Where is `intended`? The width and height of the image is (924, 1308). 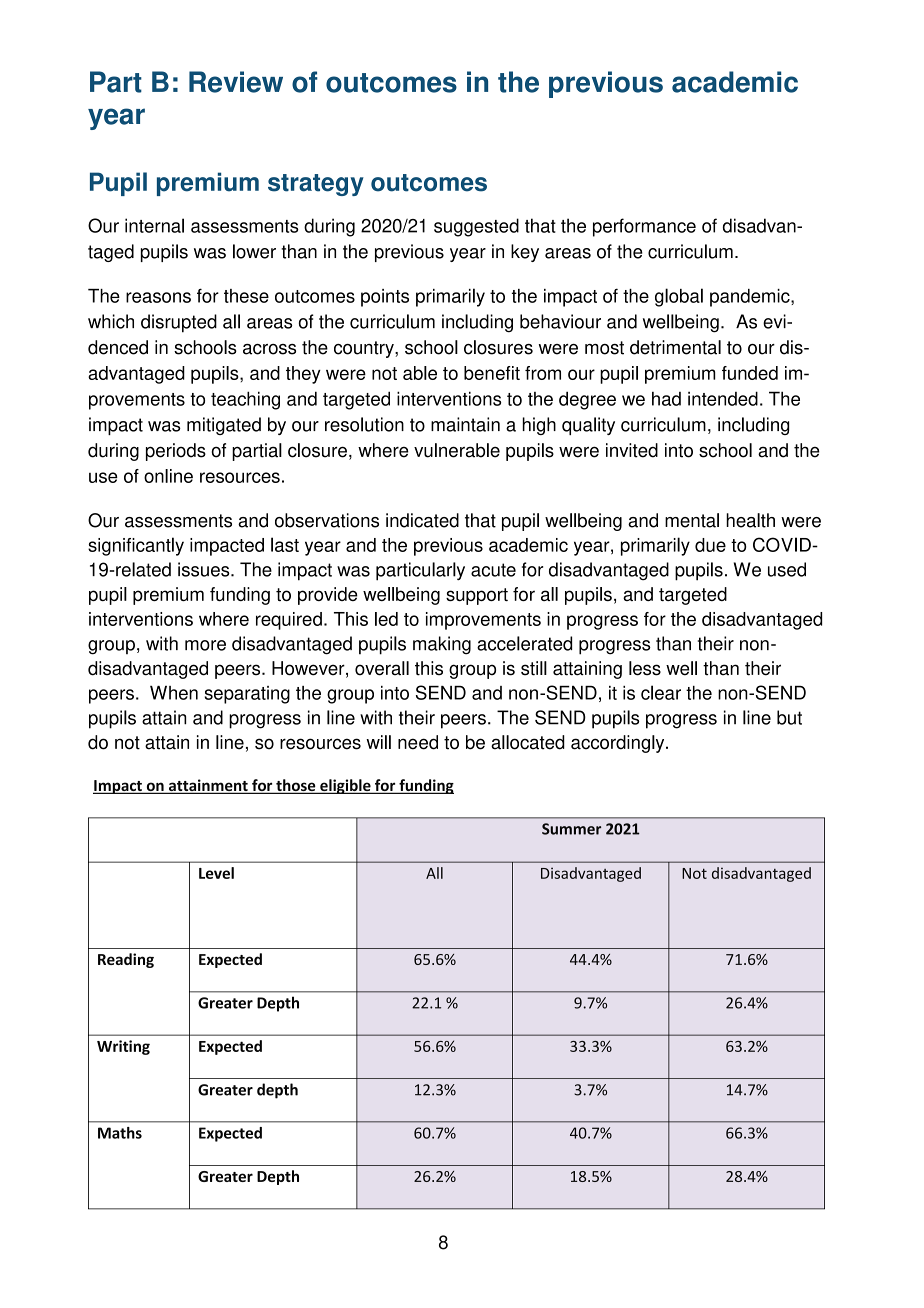 intended is located at coordinates (723, 398).
